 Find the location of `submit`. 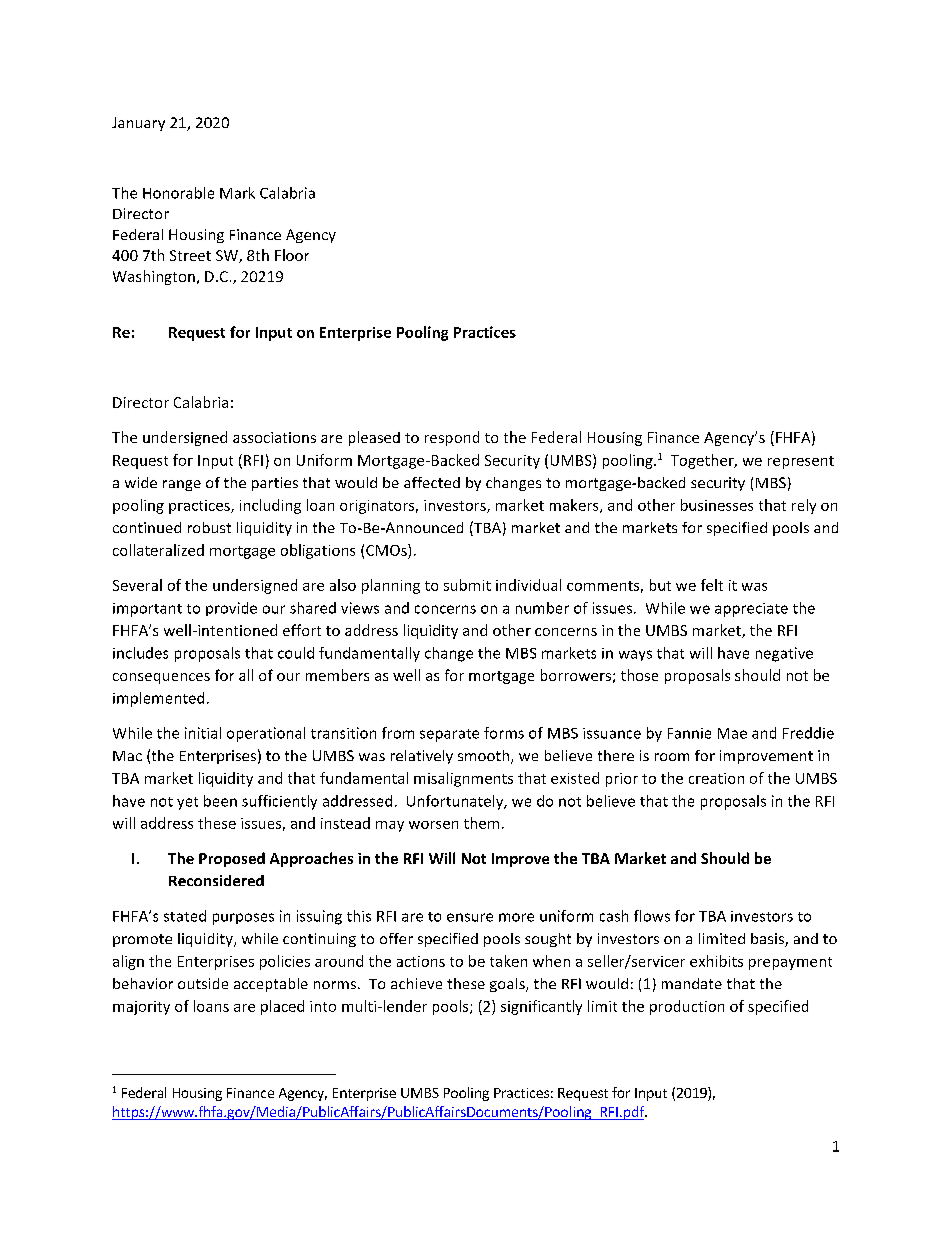

submit is located at coordinates (467, 585).
